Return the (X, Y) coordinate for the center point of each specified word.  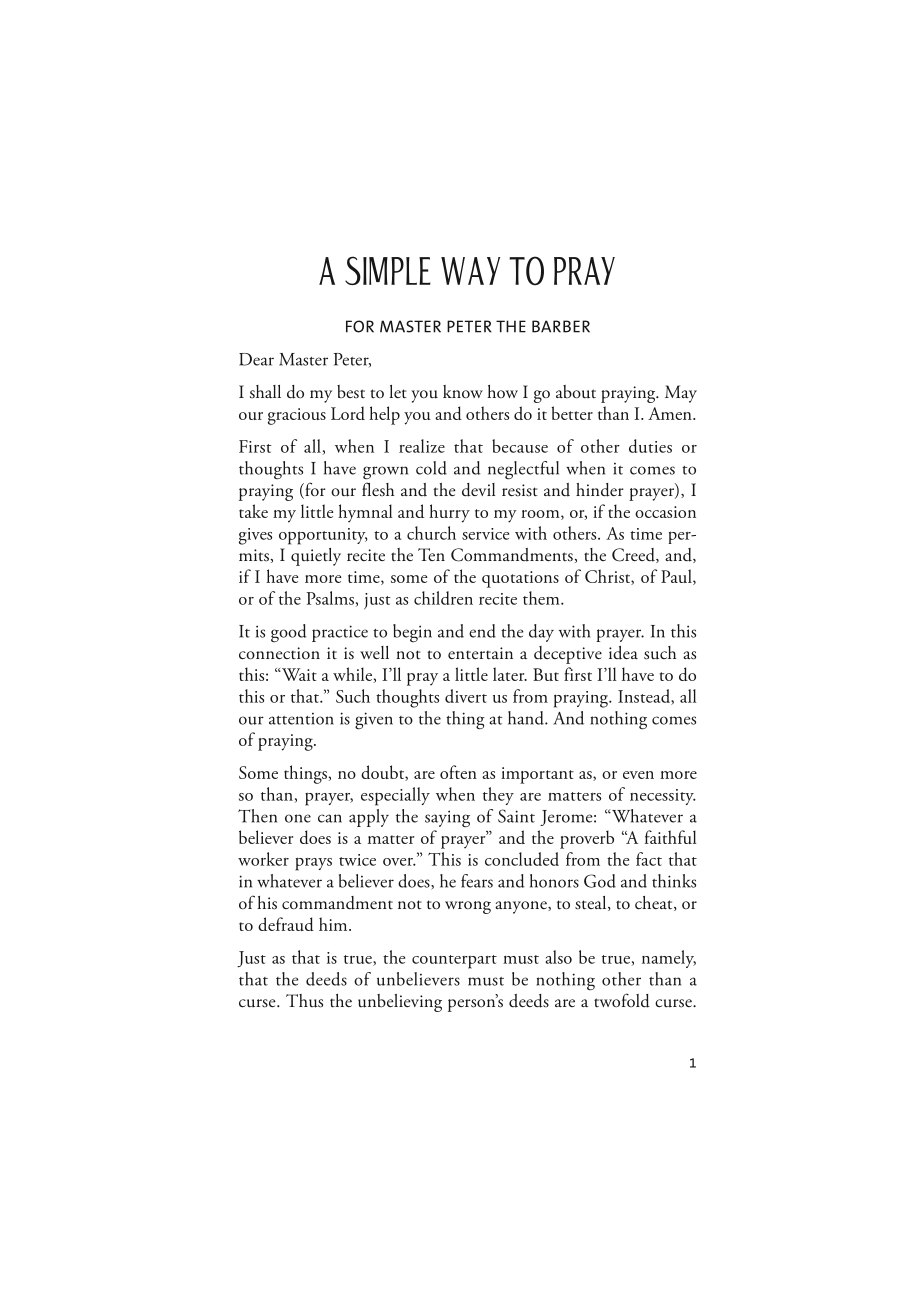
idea (623, 653)
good (289, 633)
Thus (304, 1001)
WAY (470, 271)
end (482, 631)
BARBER (561, 326)
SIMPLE (388, 270)
